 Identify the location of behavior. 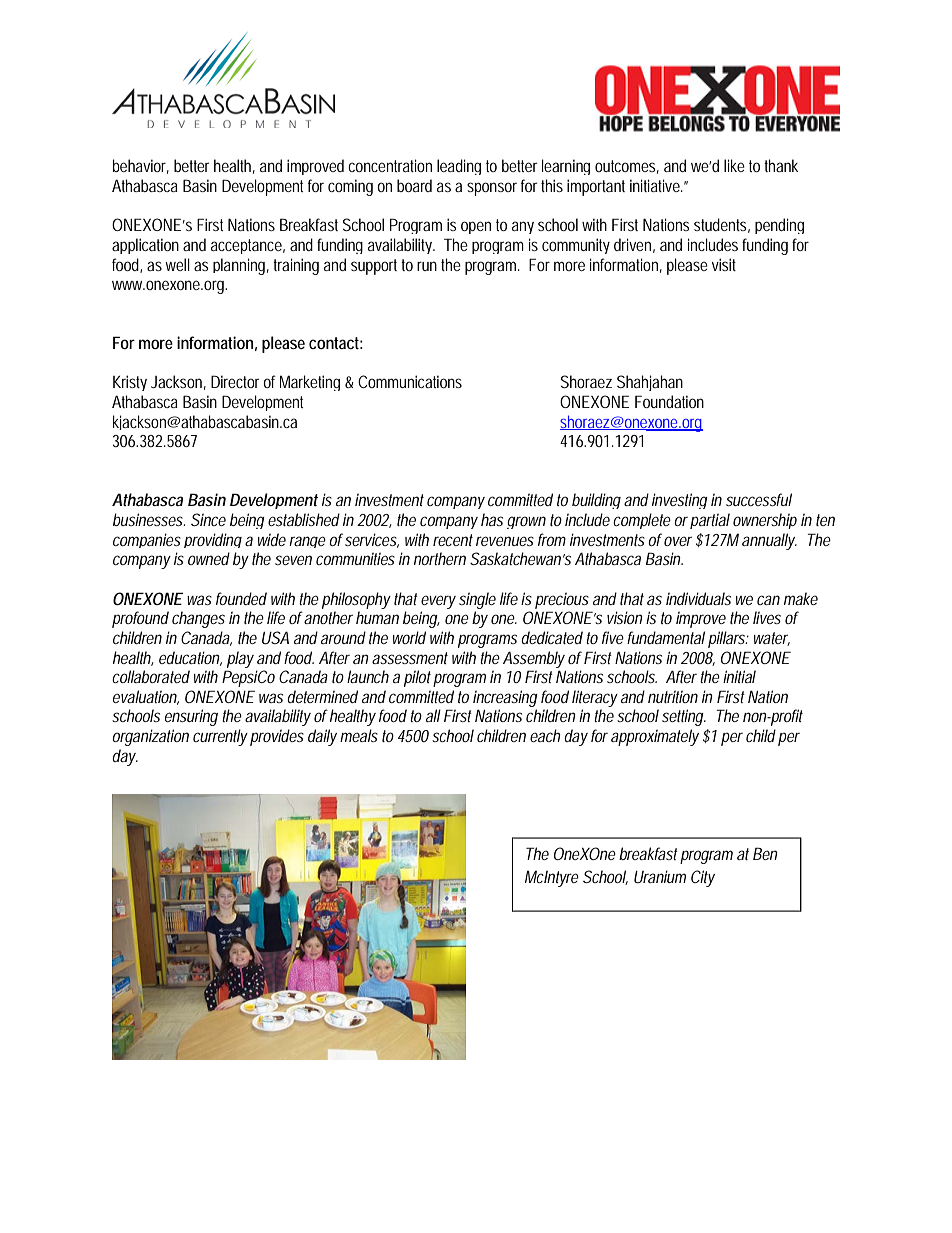
(141, 166).
